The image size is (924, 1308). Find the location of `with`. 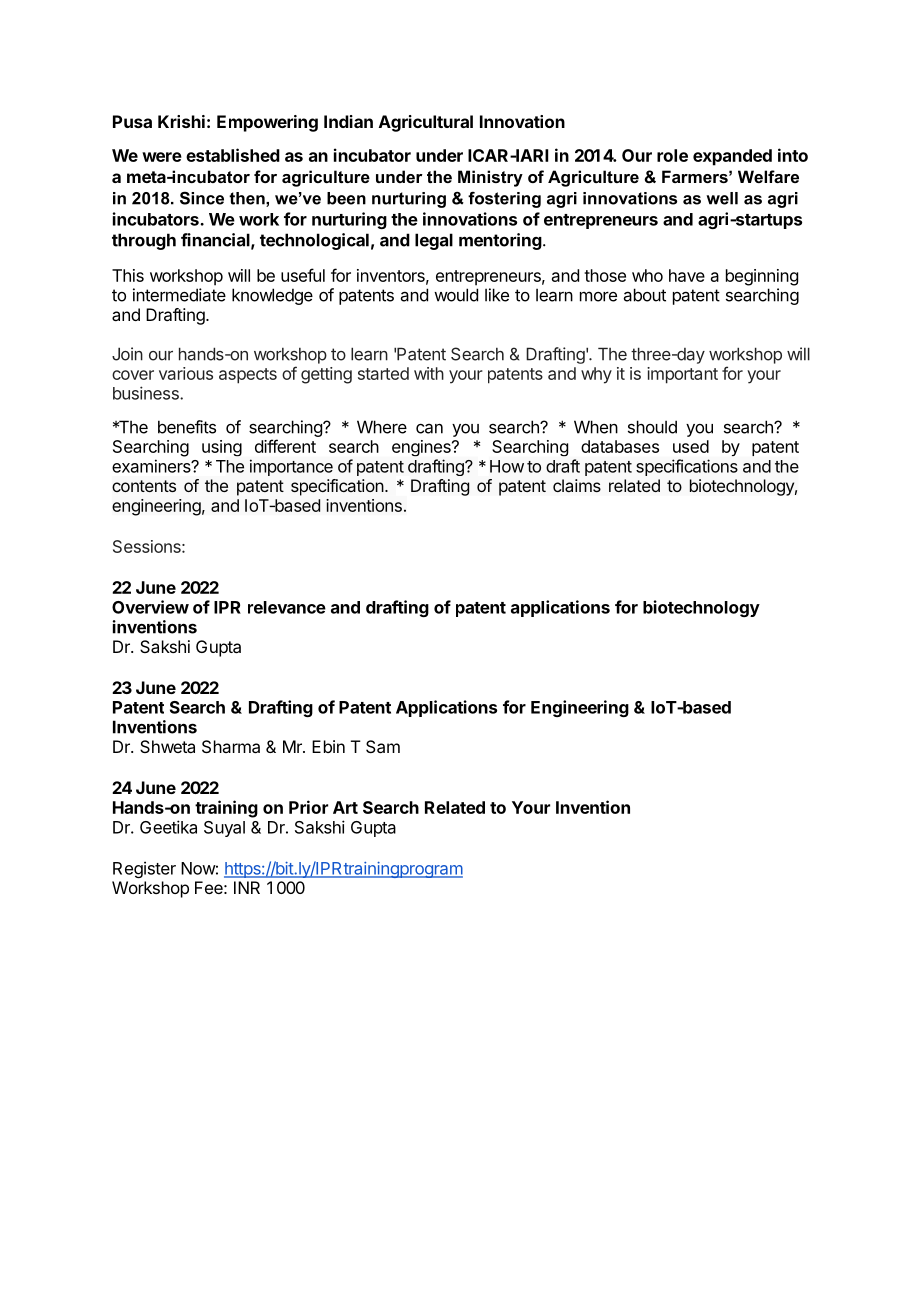

with is located at coordinates (429, 373).
